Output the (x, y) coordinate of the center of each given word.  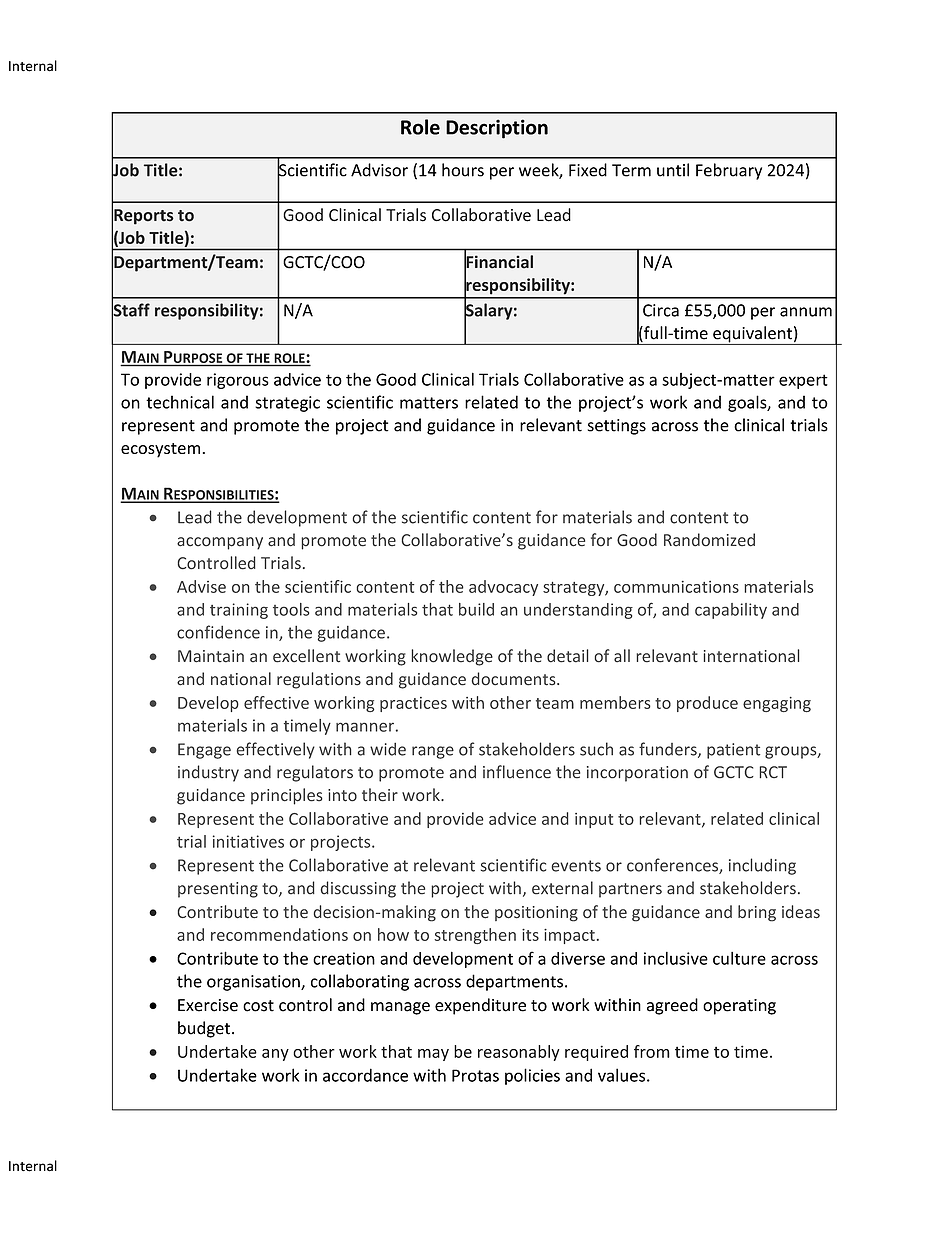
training (239, 611)
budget (204, 1029)
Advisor (379, 170)
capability (731, 611)
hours (463, 170)
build (476, 609)
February (729, 171)
